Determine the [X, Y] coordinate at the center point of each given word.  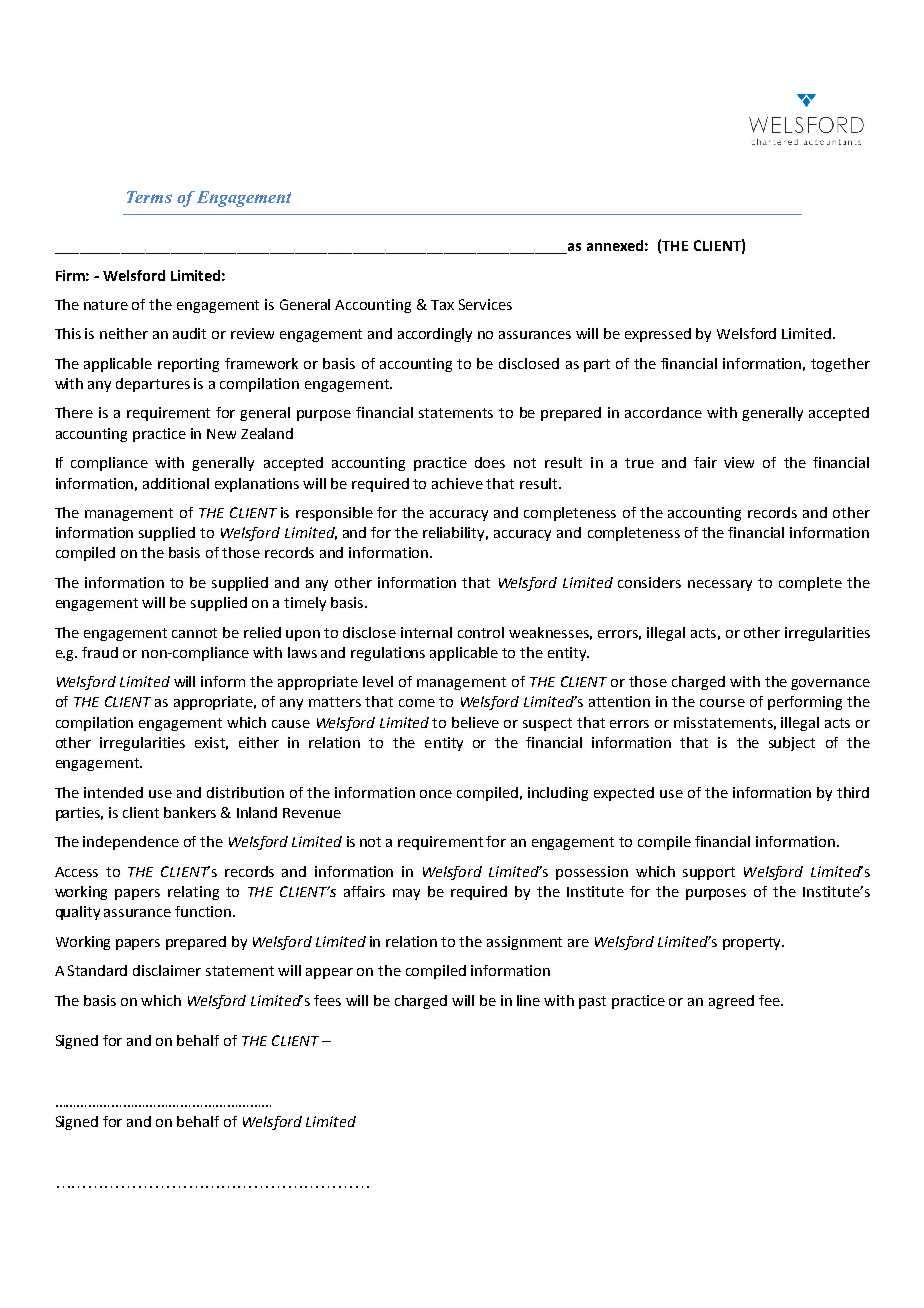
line [528, 1000]
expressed [658, 335]
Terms [149, 197]
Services [485, 304]
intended [113, 792]
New [221, 434]
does [490, 462]
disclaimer [167, 970]
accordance [663, 412]
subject [792, 744]
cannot [194, 633]
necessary [720, 585]
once [436, 794]
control [481, 632]
